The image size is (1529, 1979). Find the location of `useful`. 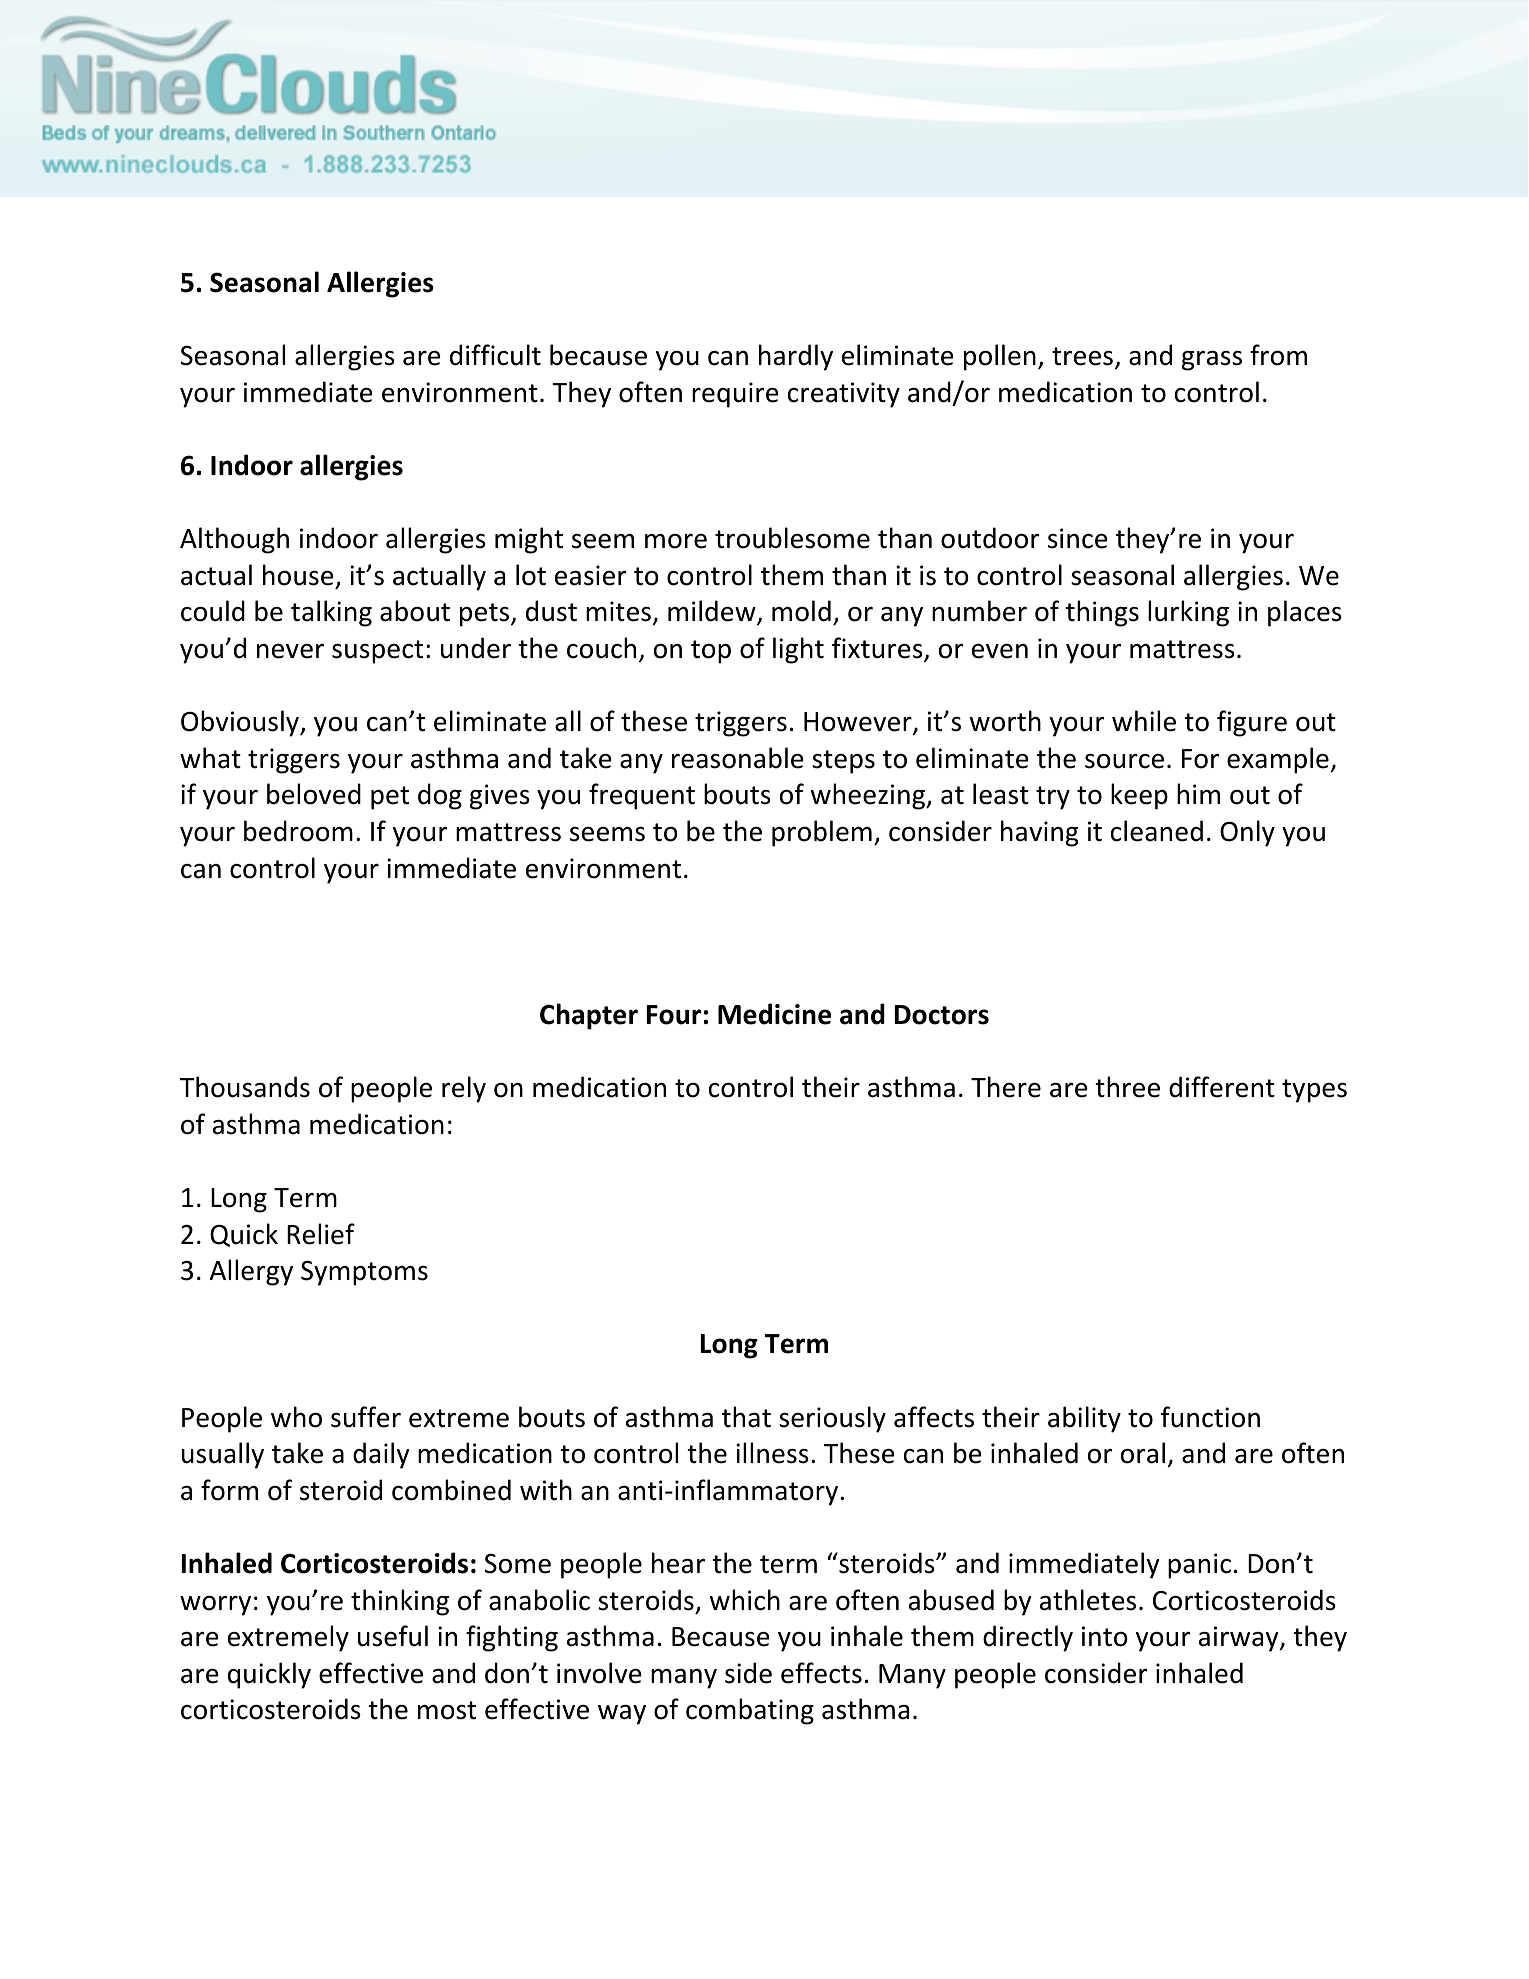

useful is located at coordinates (393, 1636).
